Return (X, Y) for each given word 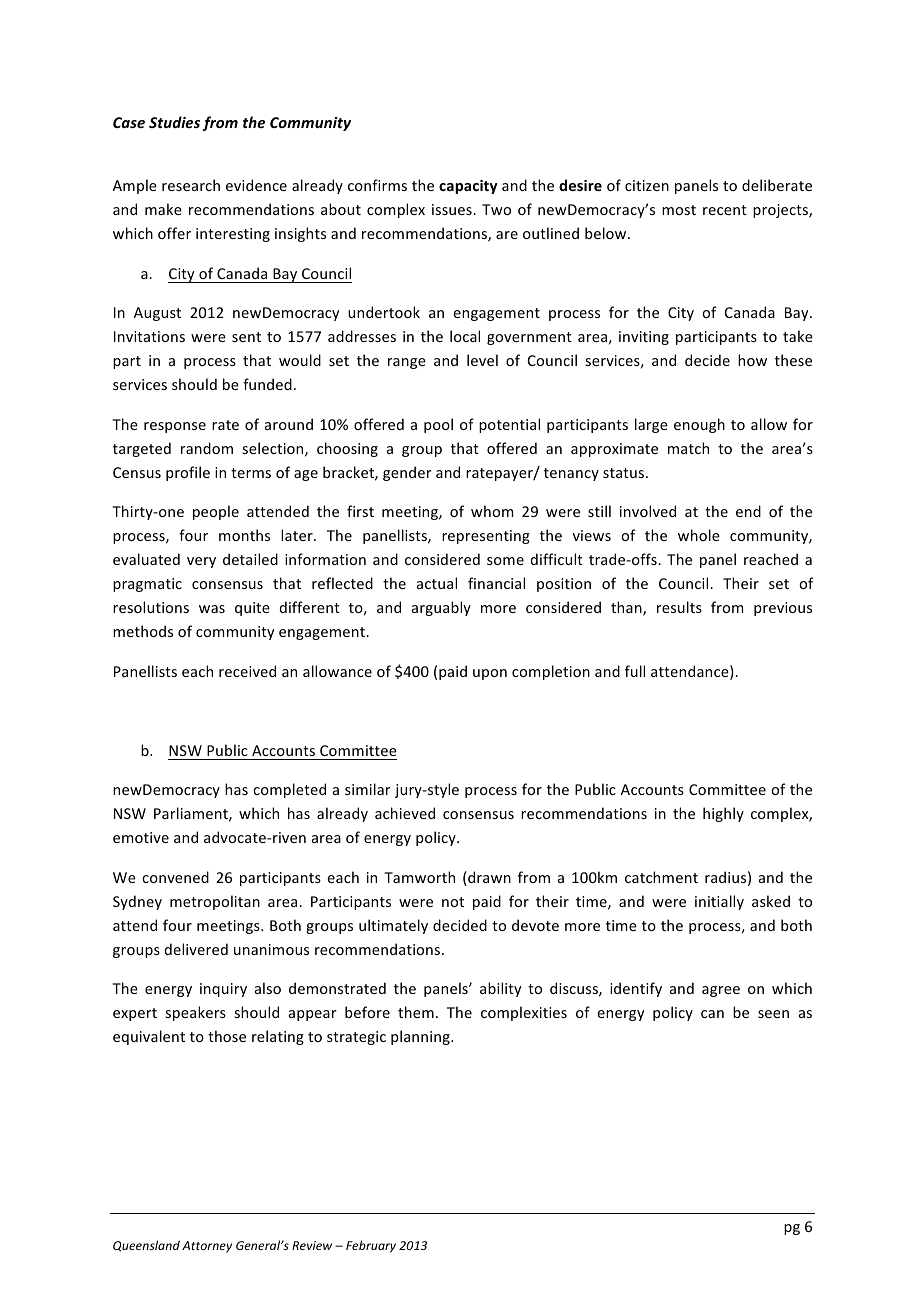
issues (453, 209)
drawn (489, 877)
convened (175, 877)
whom (492, 511)
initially (719, 902)
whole (699, 535)
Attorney (207, 1247)
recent (725, 210)
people (216, 512)
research (191, 185)
